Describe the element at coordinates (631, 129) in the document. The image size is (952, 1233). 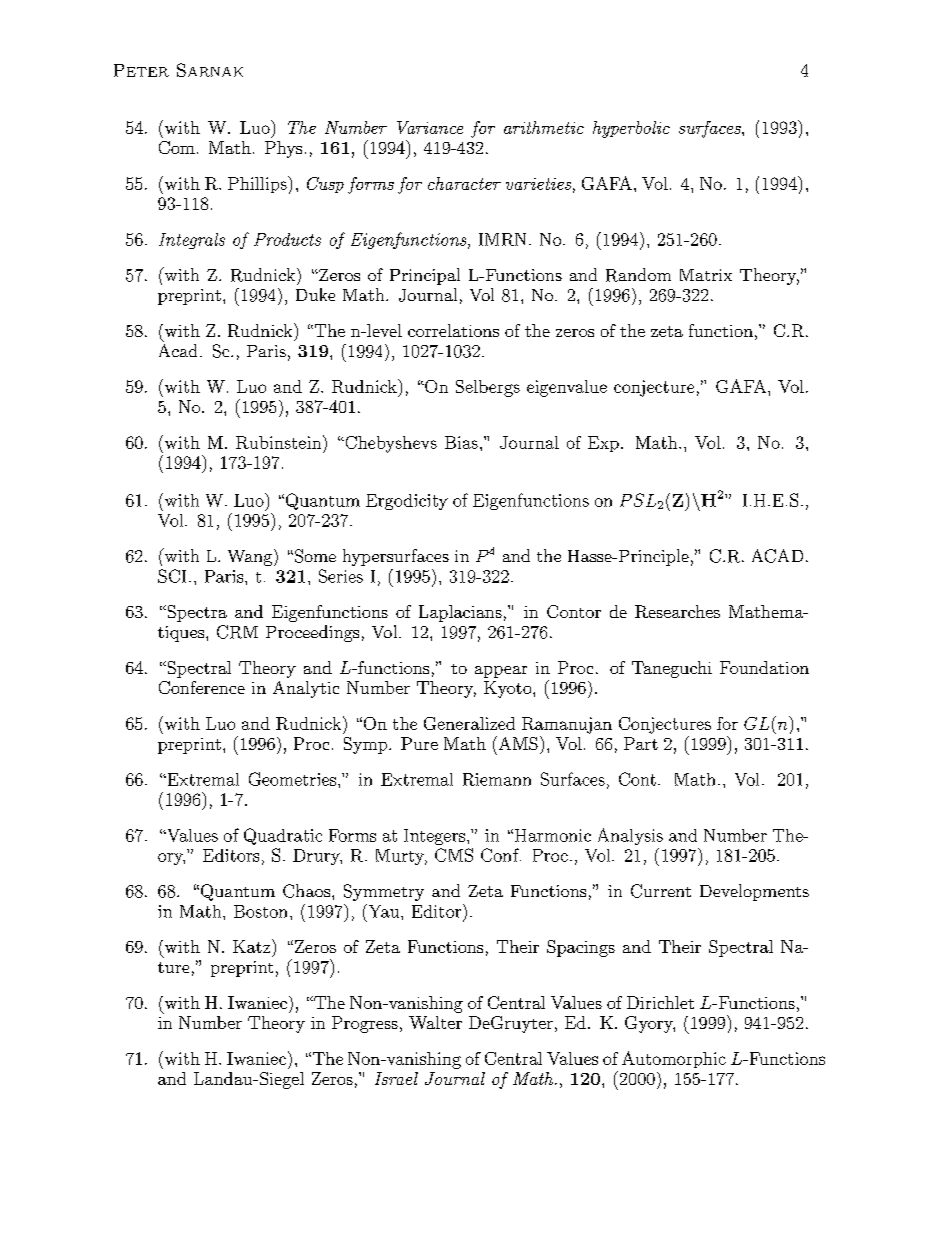
I see `hyperbolic` at that location.
